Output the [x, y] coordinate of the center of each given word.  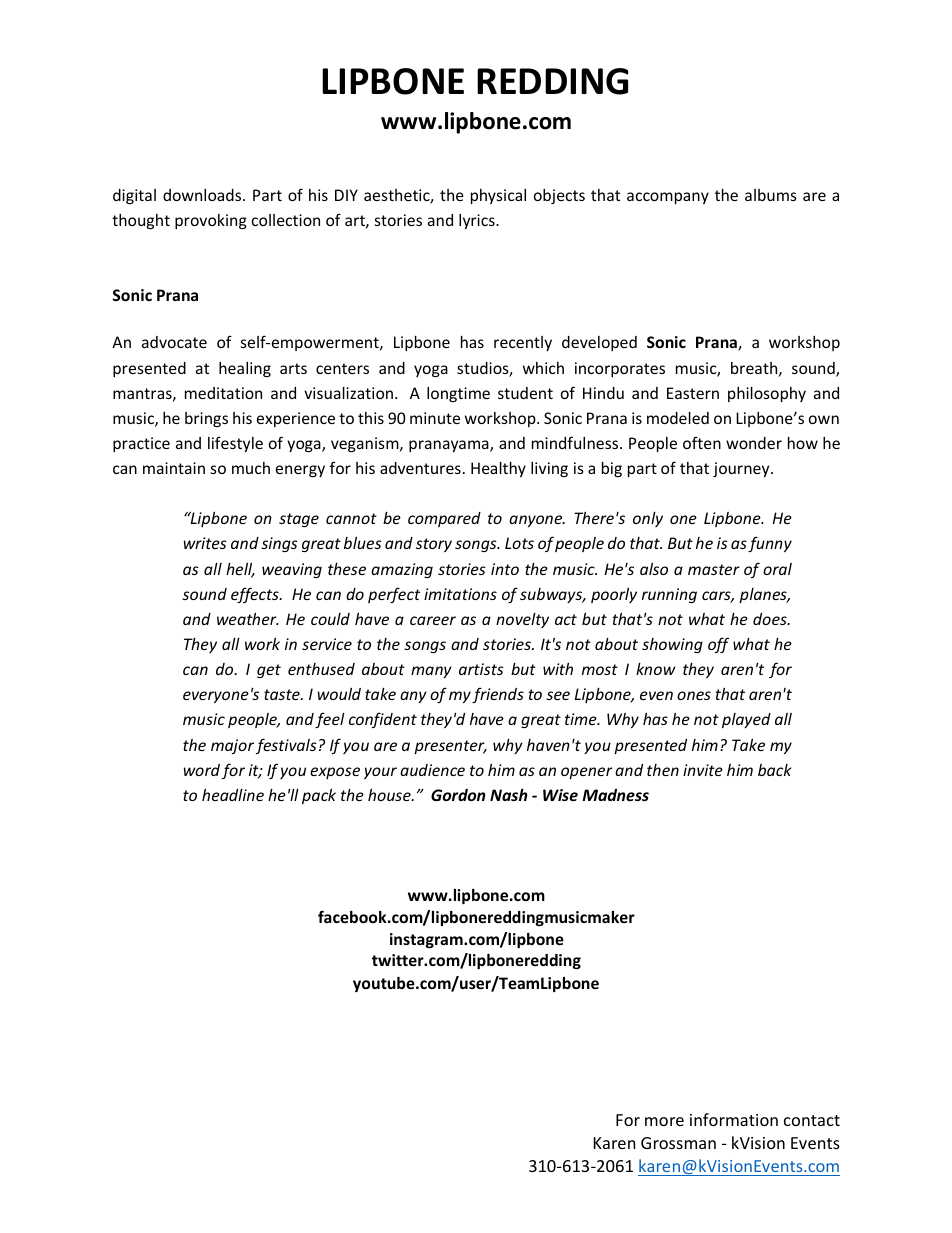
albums [771, 195]
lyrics [478, 221]
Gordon [458, 795]
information [734, 1119]
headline [233, 795]
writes [205, 543]
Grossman [678, 1143]
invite [703, 770]
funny [770, 544]
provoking [211, 221]
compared [444, 519]
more [664, 1121]
